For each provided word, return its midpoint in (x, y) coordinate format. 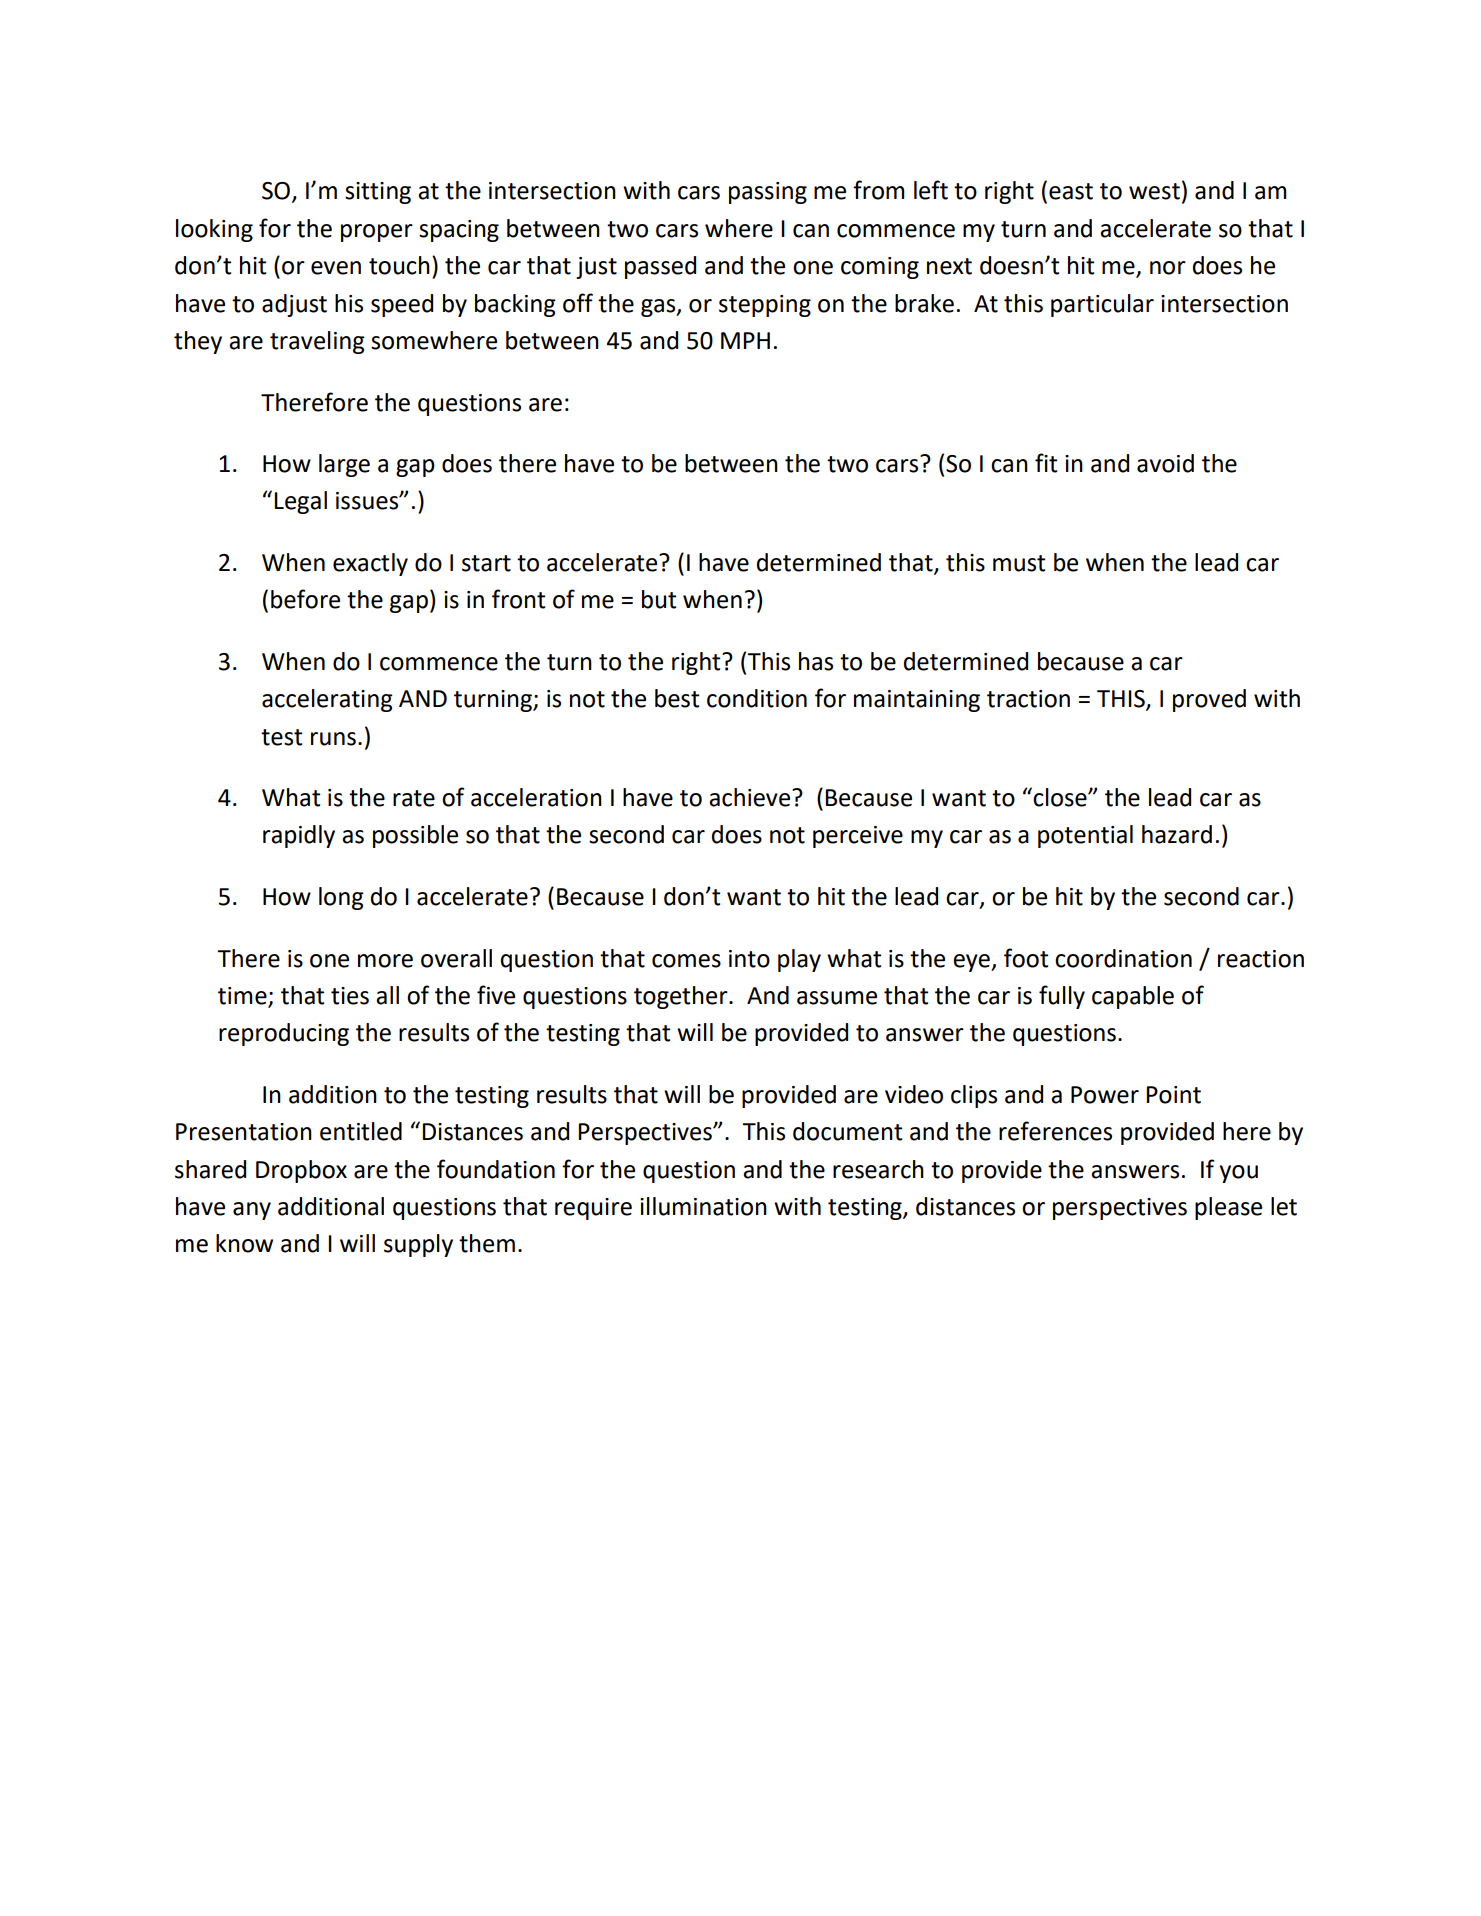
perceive (858, 837)
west (1154, 191)
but (659, 599)
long (341, 898)
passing (768, 193)
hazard (1177, 834)
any (252, 1211)
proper (377, 233)
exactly (370, 564)
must (1019, 563)
